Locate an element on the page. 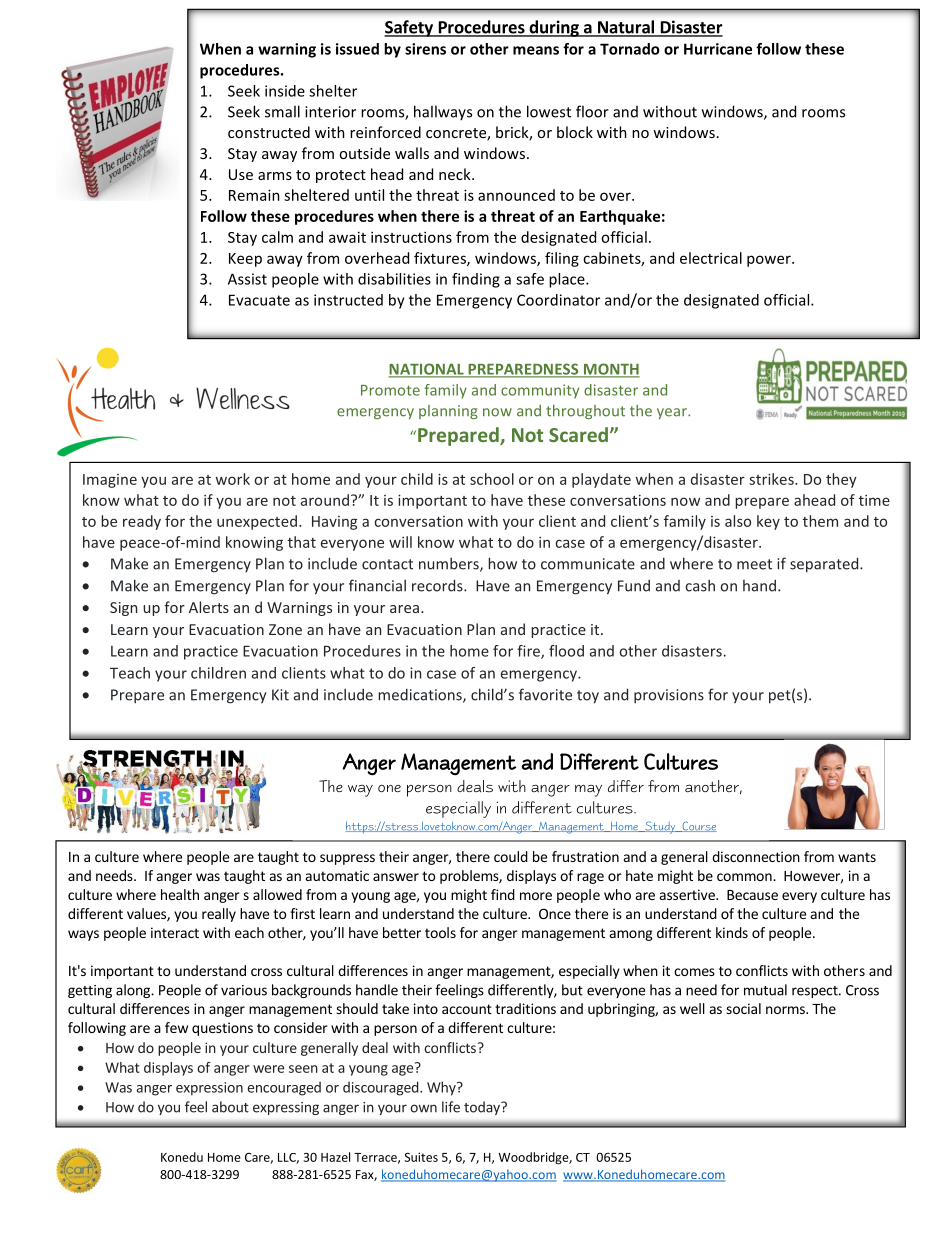 This document has height=1233, width=952. about is located at coordinates (230, 1107).
